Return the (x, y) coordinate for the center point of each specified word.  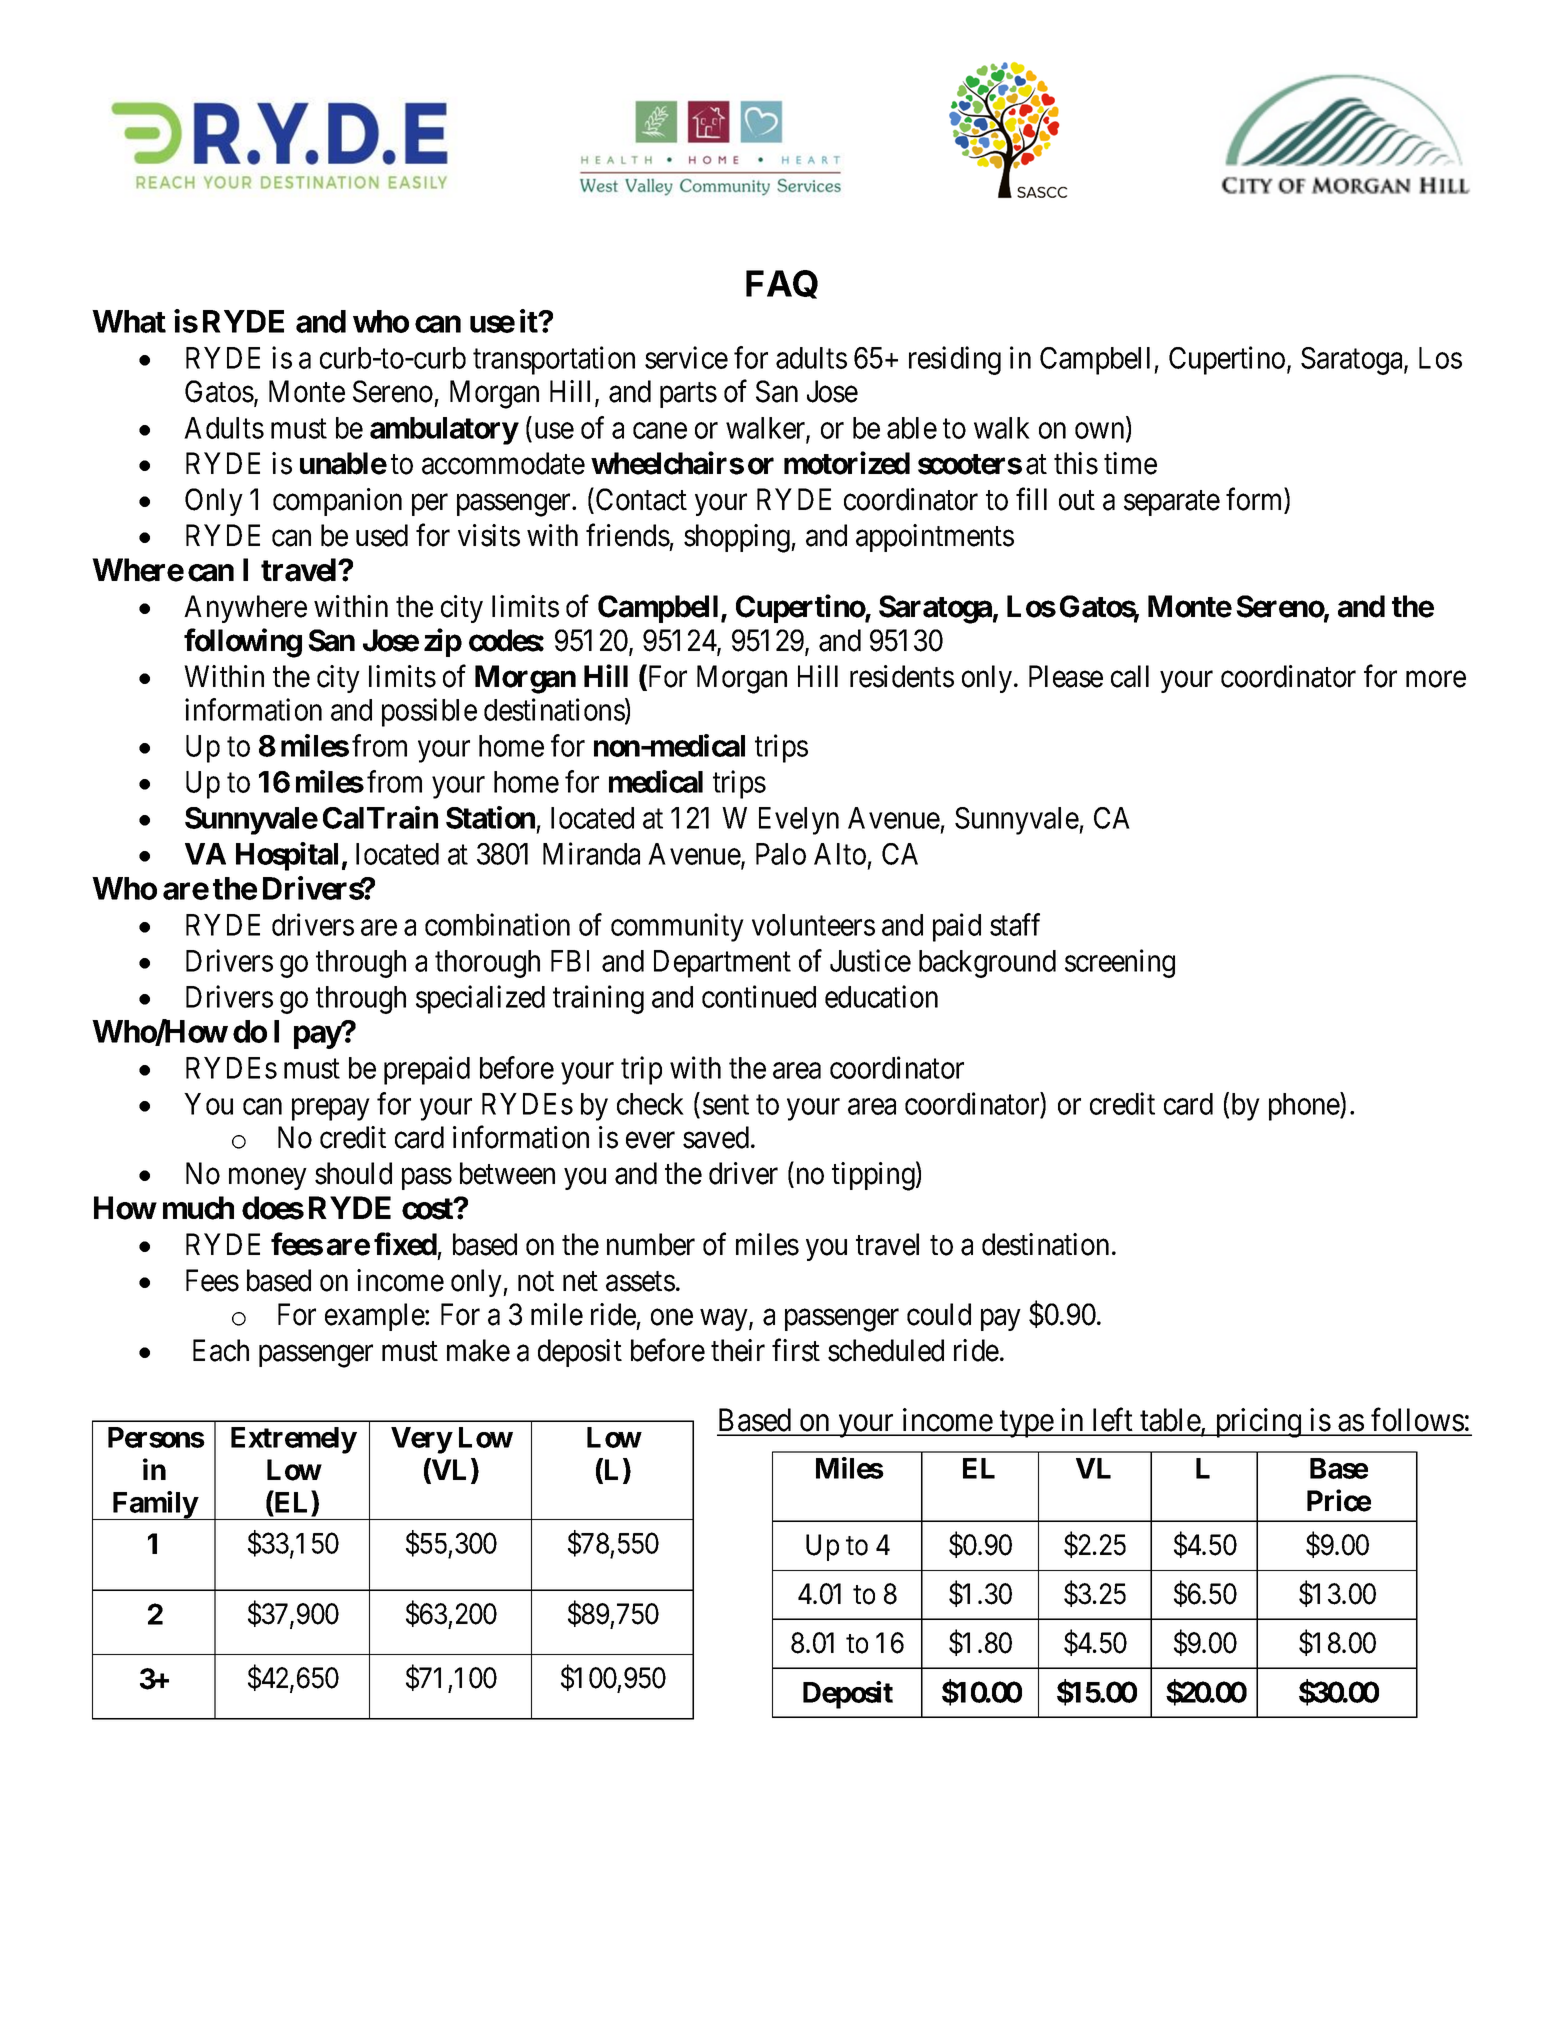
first (796, 1350)
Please (1066, 676)
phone (1305, 1106)
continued (759, 996)
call (1130, 676)
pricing (1258, 1423)
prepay (330, 1110)
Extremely (294, 1440)
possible (429, 712)
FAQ (782, 284)
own (1101, 432)
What (129, 321)
